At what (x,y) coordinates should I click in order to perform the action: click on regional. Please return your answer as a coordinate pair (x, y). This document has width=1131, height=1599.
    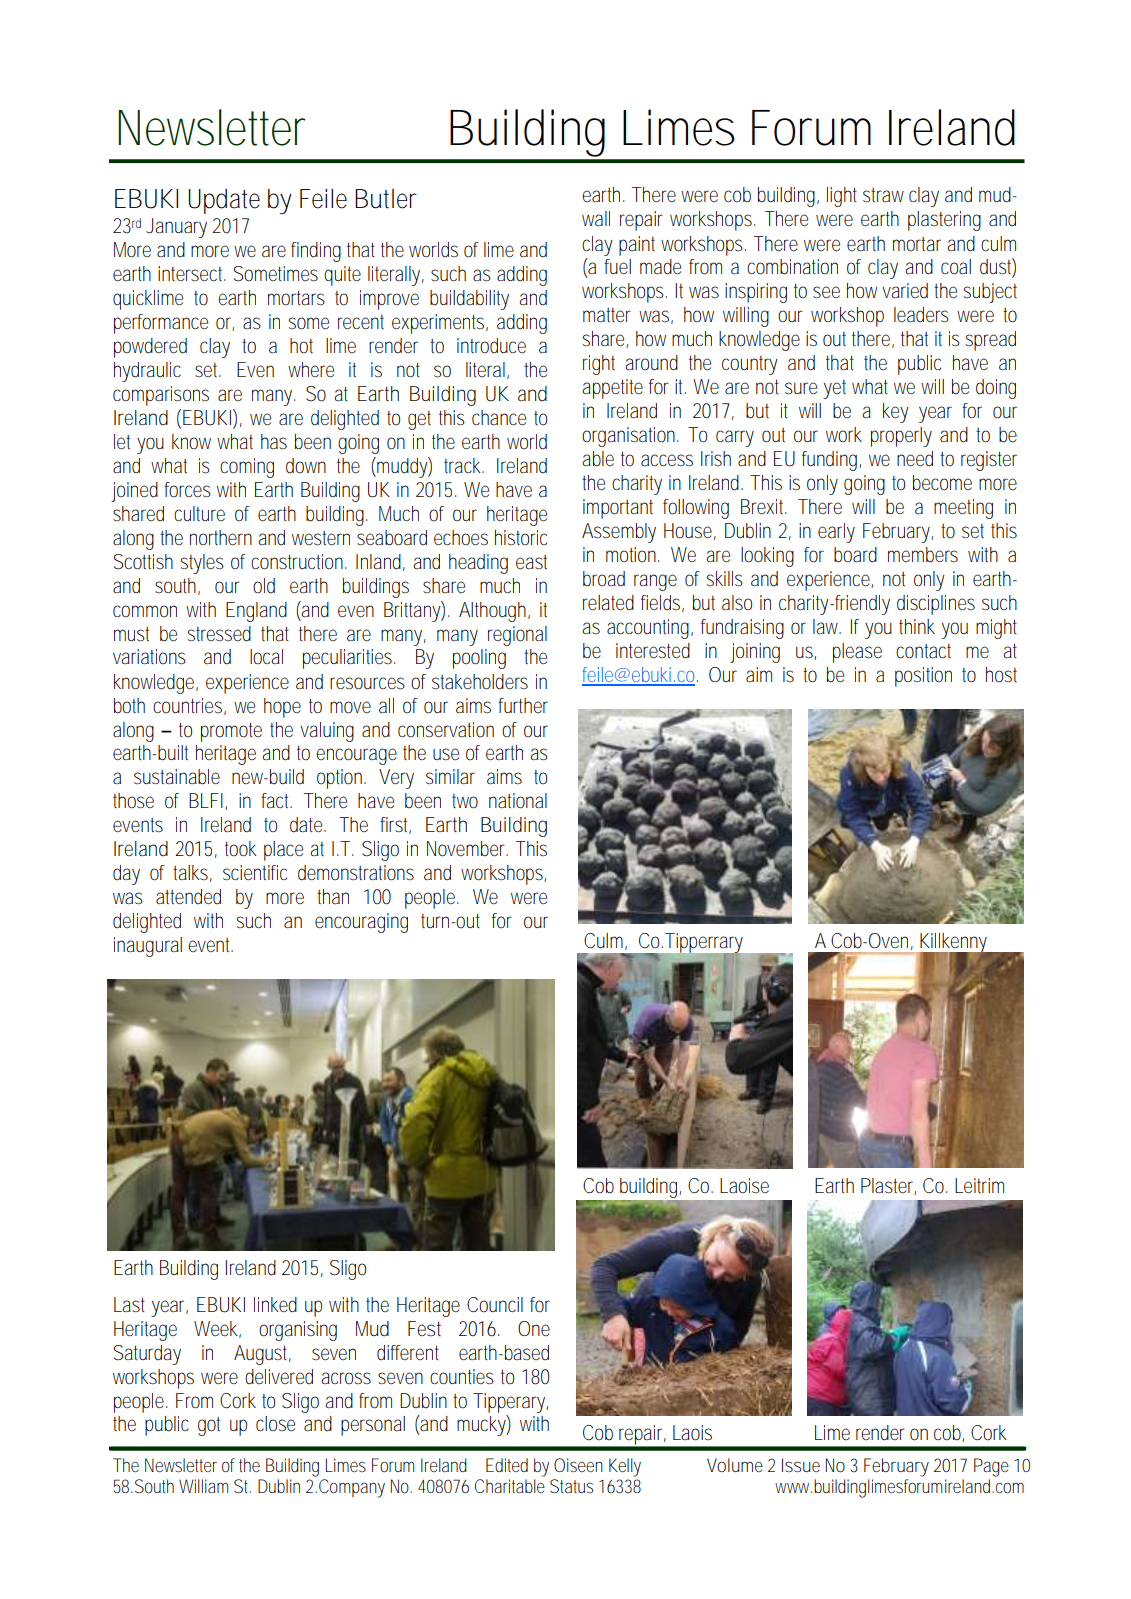
    Looking at the image, I should click on (517, 636).
